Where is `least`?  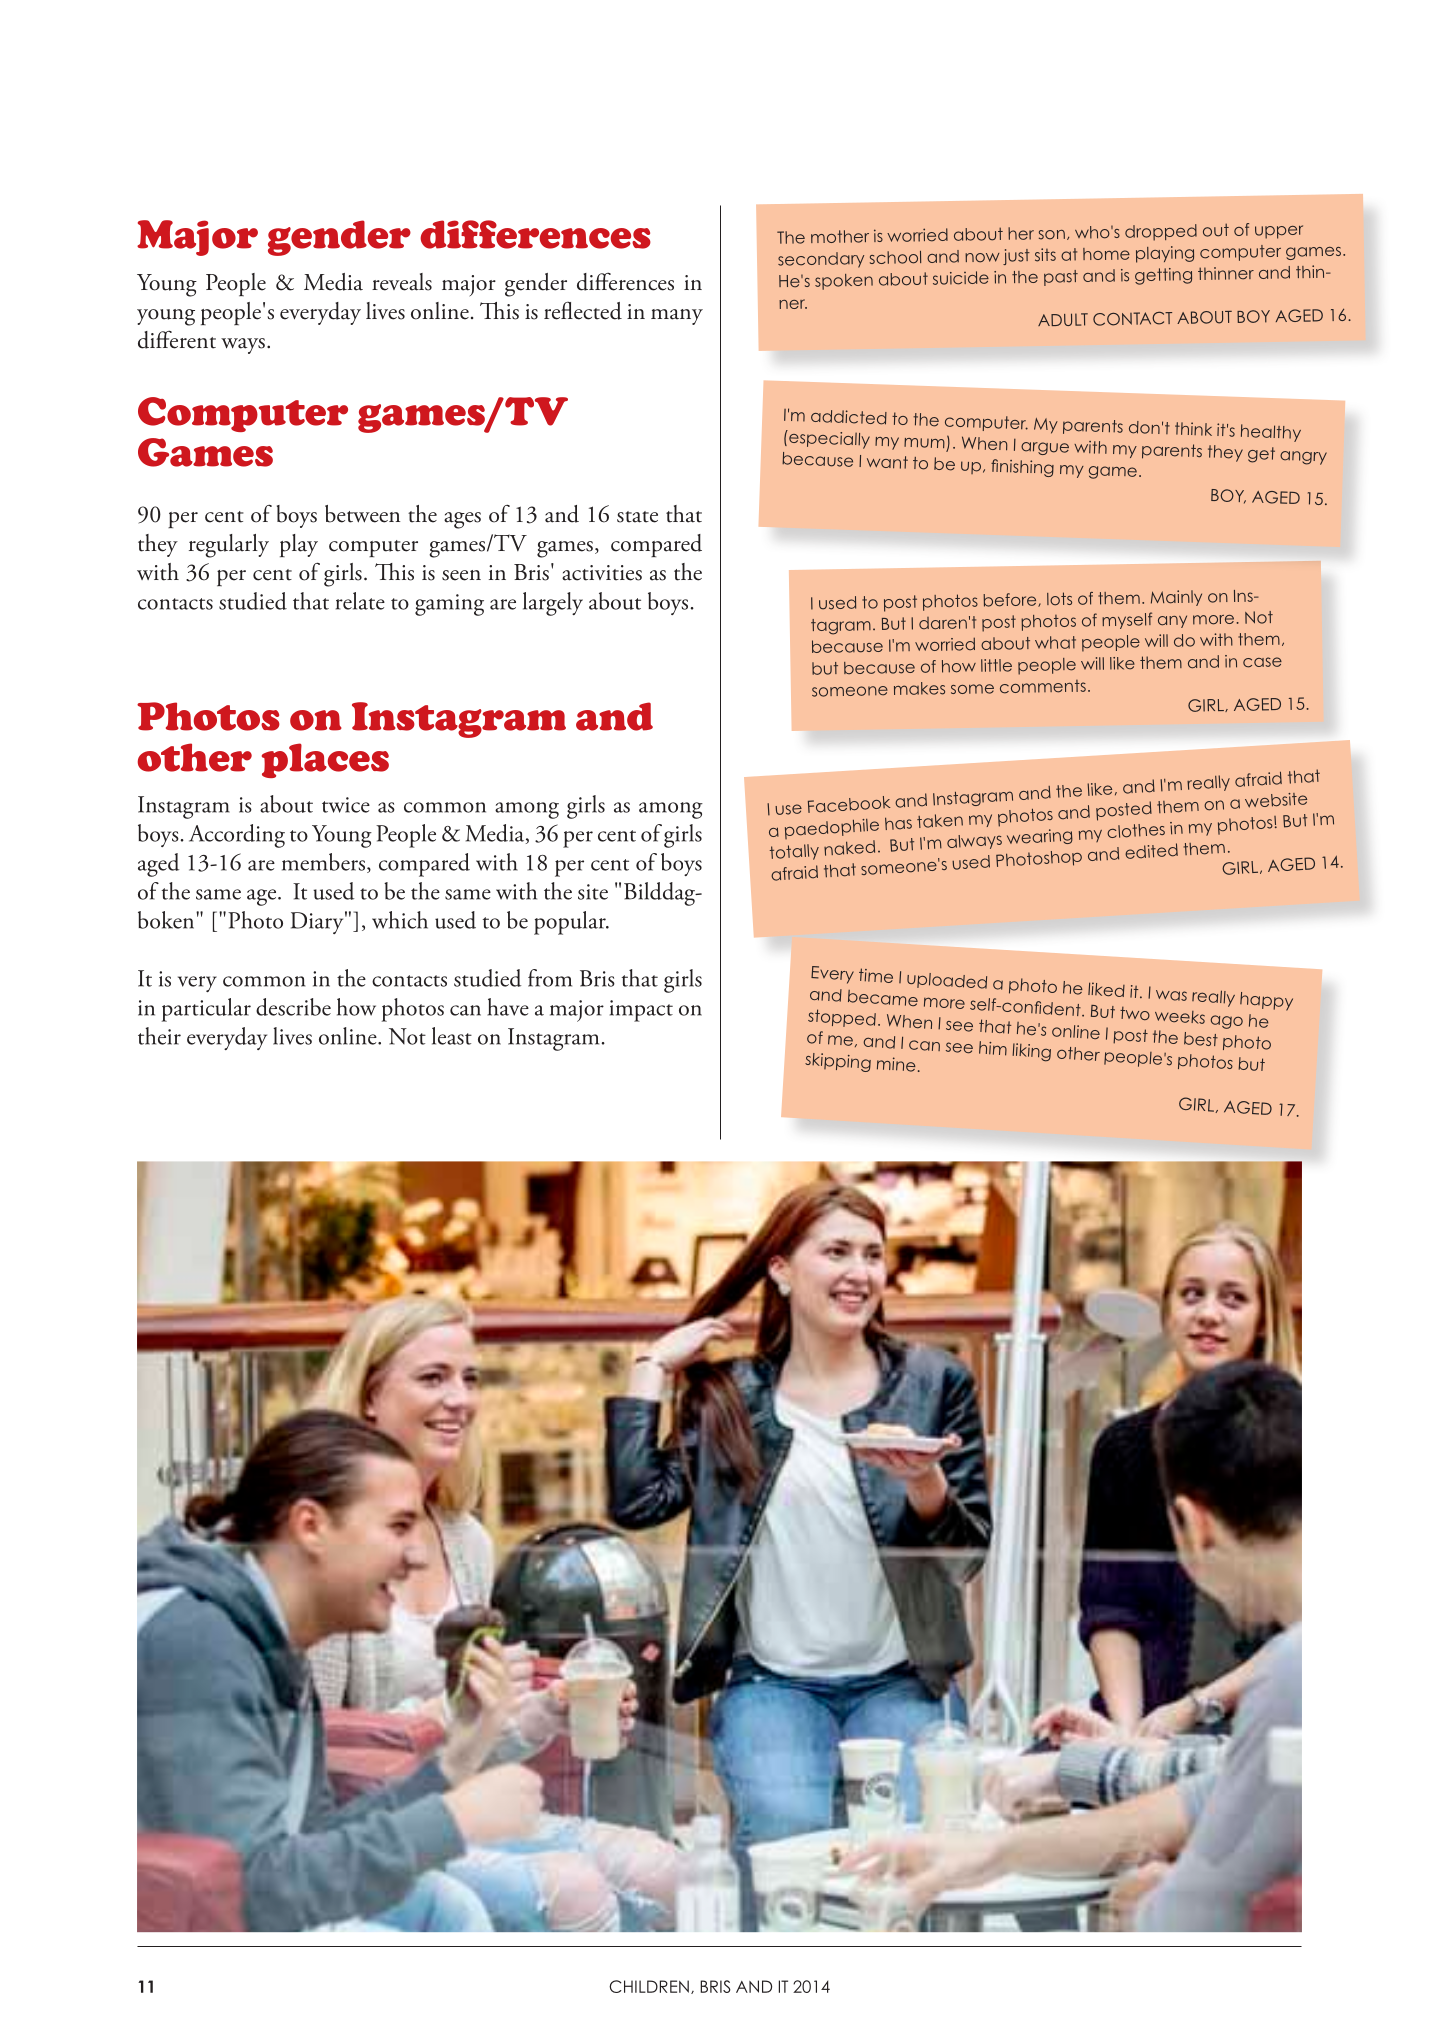 least is located at coordinates (452, 1036).
